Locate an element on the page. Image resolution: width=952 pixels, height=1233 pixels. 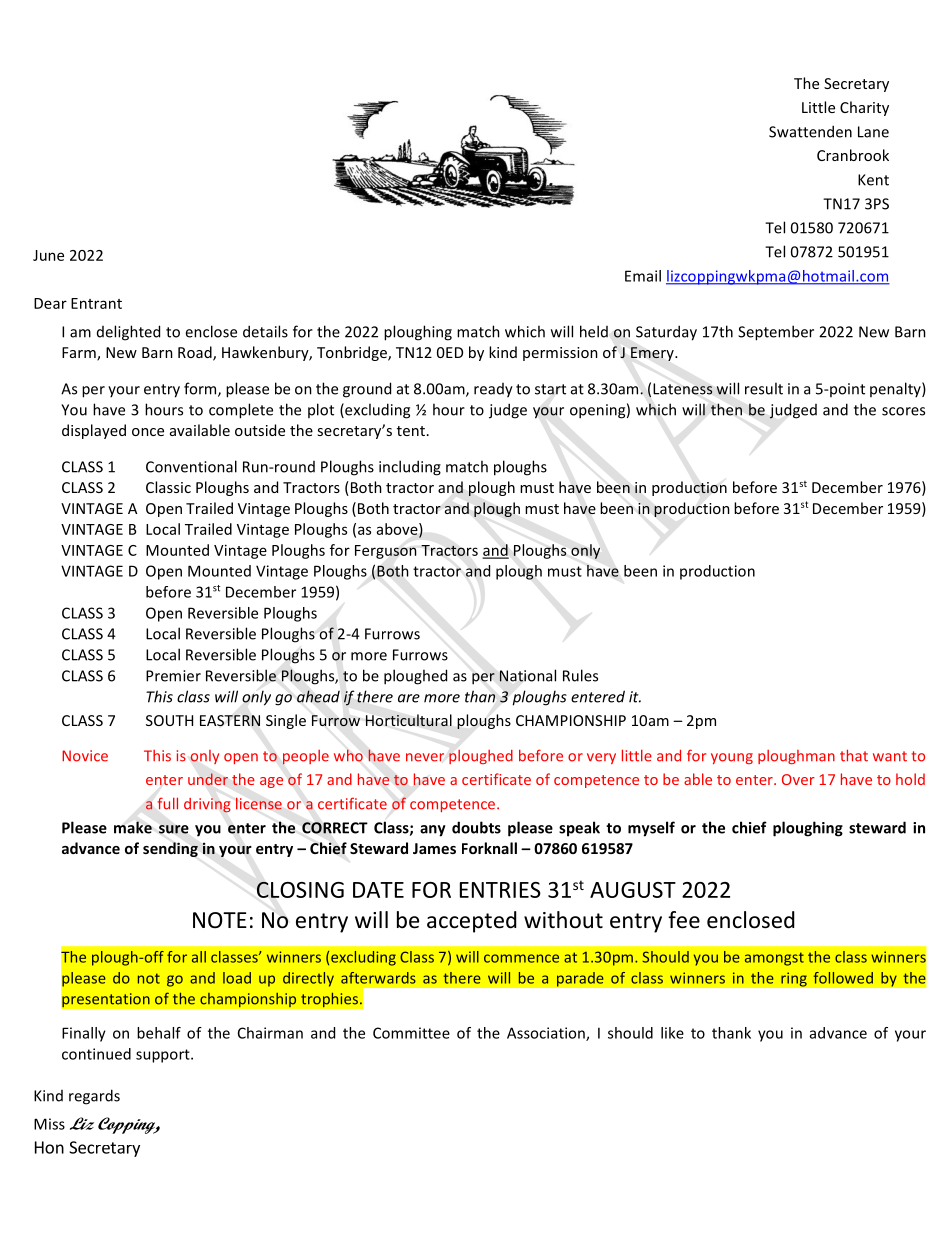
Association is located at coordinates (547, 1034).
